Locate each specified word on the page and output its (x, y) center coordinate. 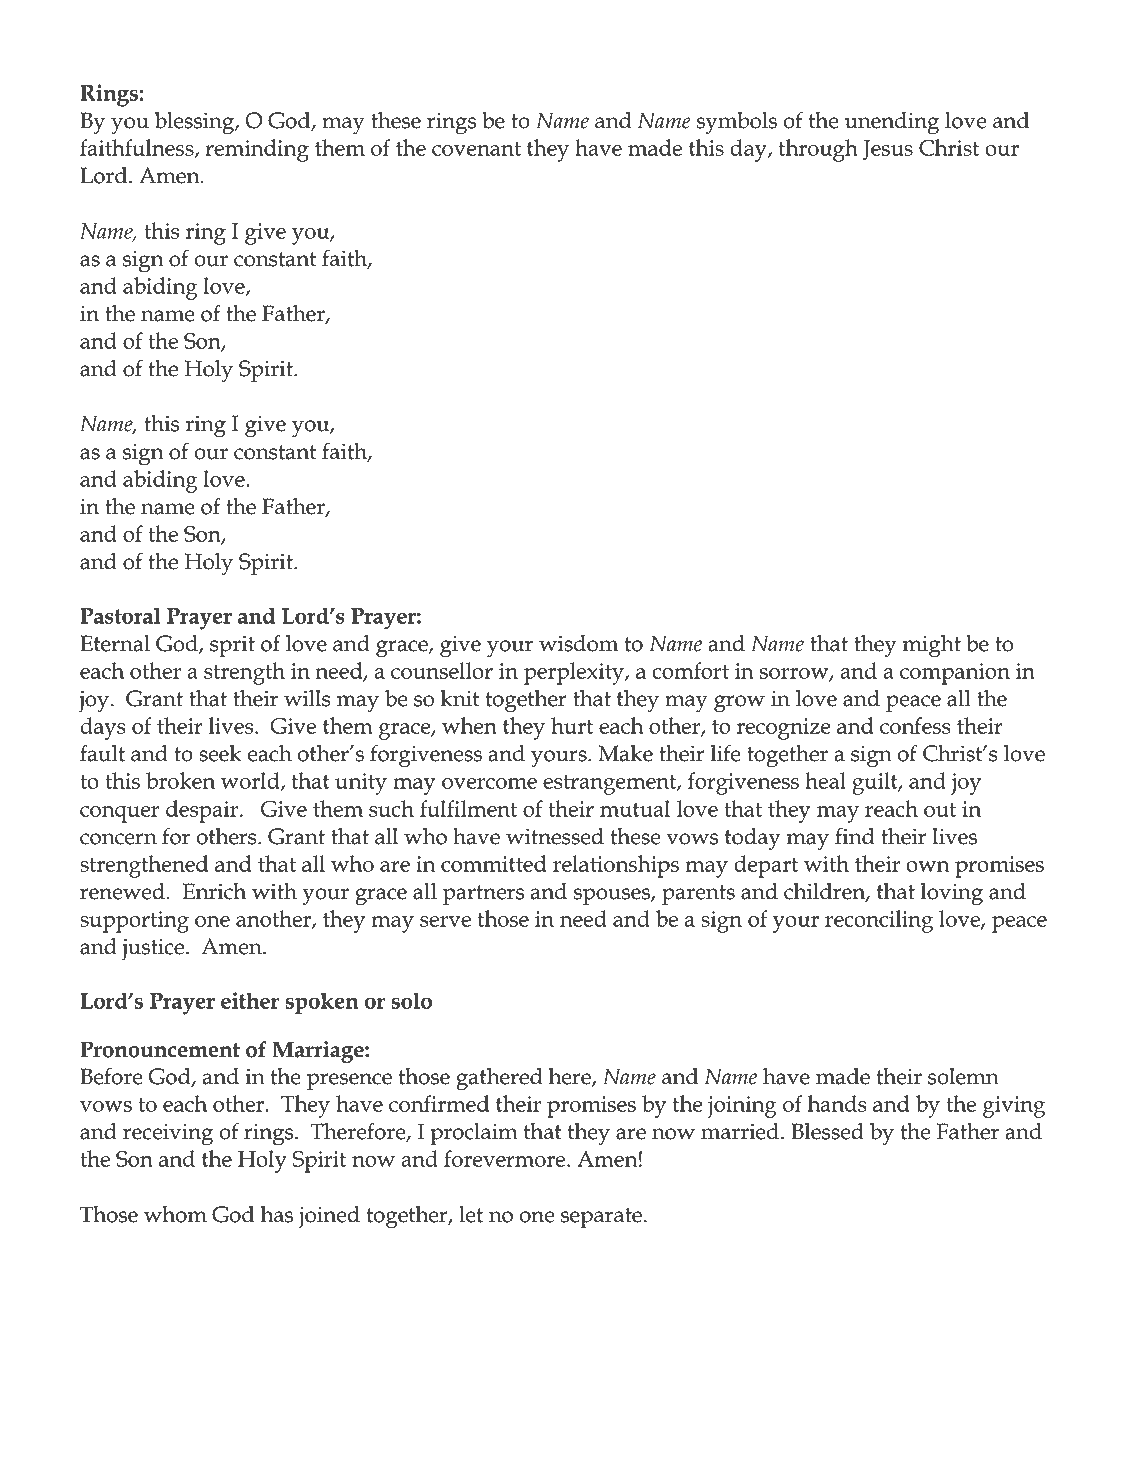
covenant (476, 148)
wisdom (579, 643)
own (928, 866)
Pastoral (120, 615)
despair (203, 811)
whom (175, 1214)
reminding (257, 150)
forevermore (506, 1158)
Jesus (888, 150)
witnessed (555, 836)
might (932, 646)
